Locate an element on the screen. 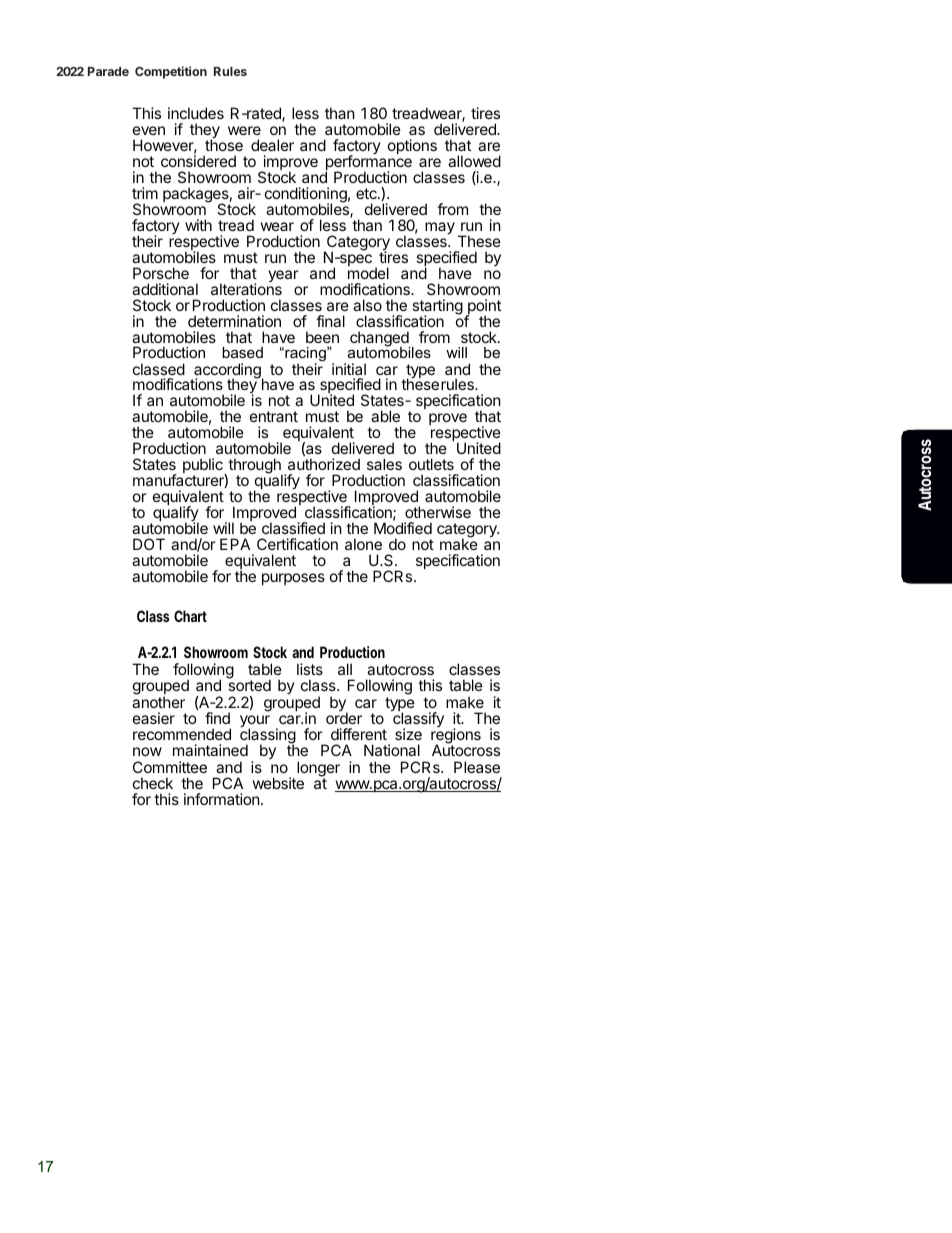 This screenshot has width=952, height=1233. year is located at coordinates (283, 276).
